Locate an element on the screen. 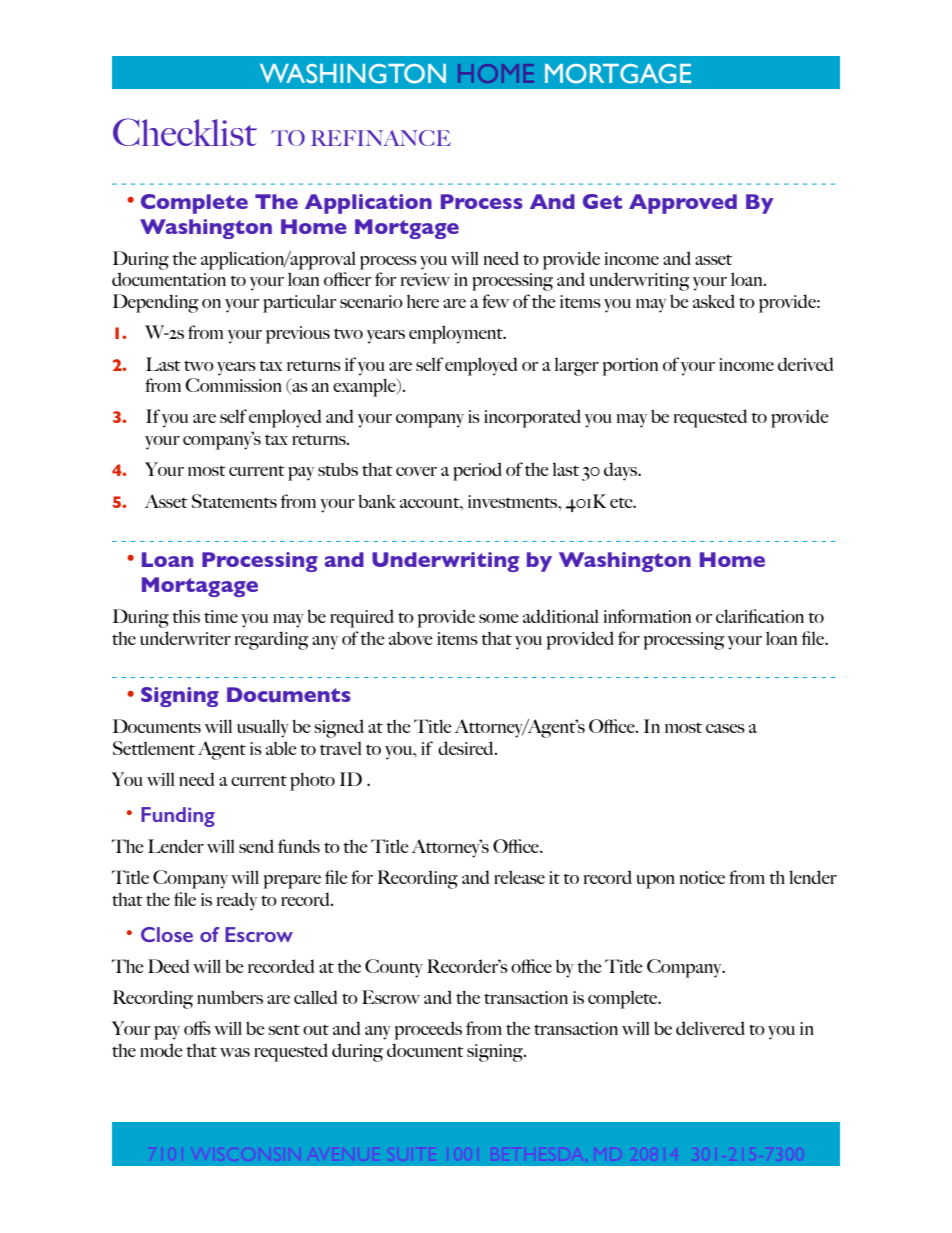  numbers is located at coordinates (230, 997).
